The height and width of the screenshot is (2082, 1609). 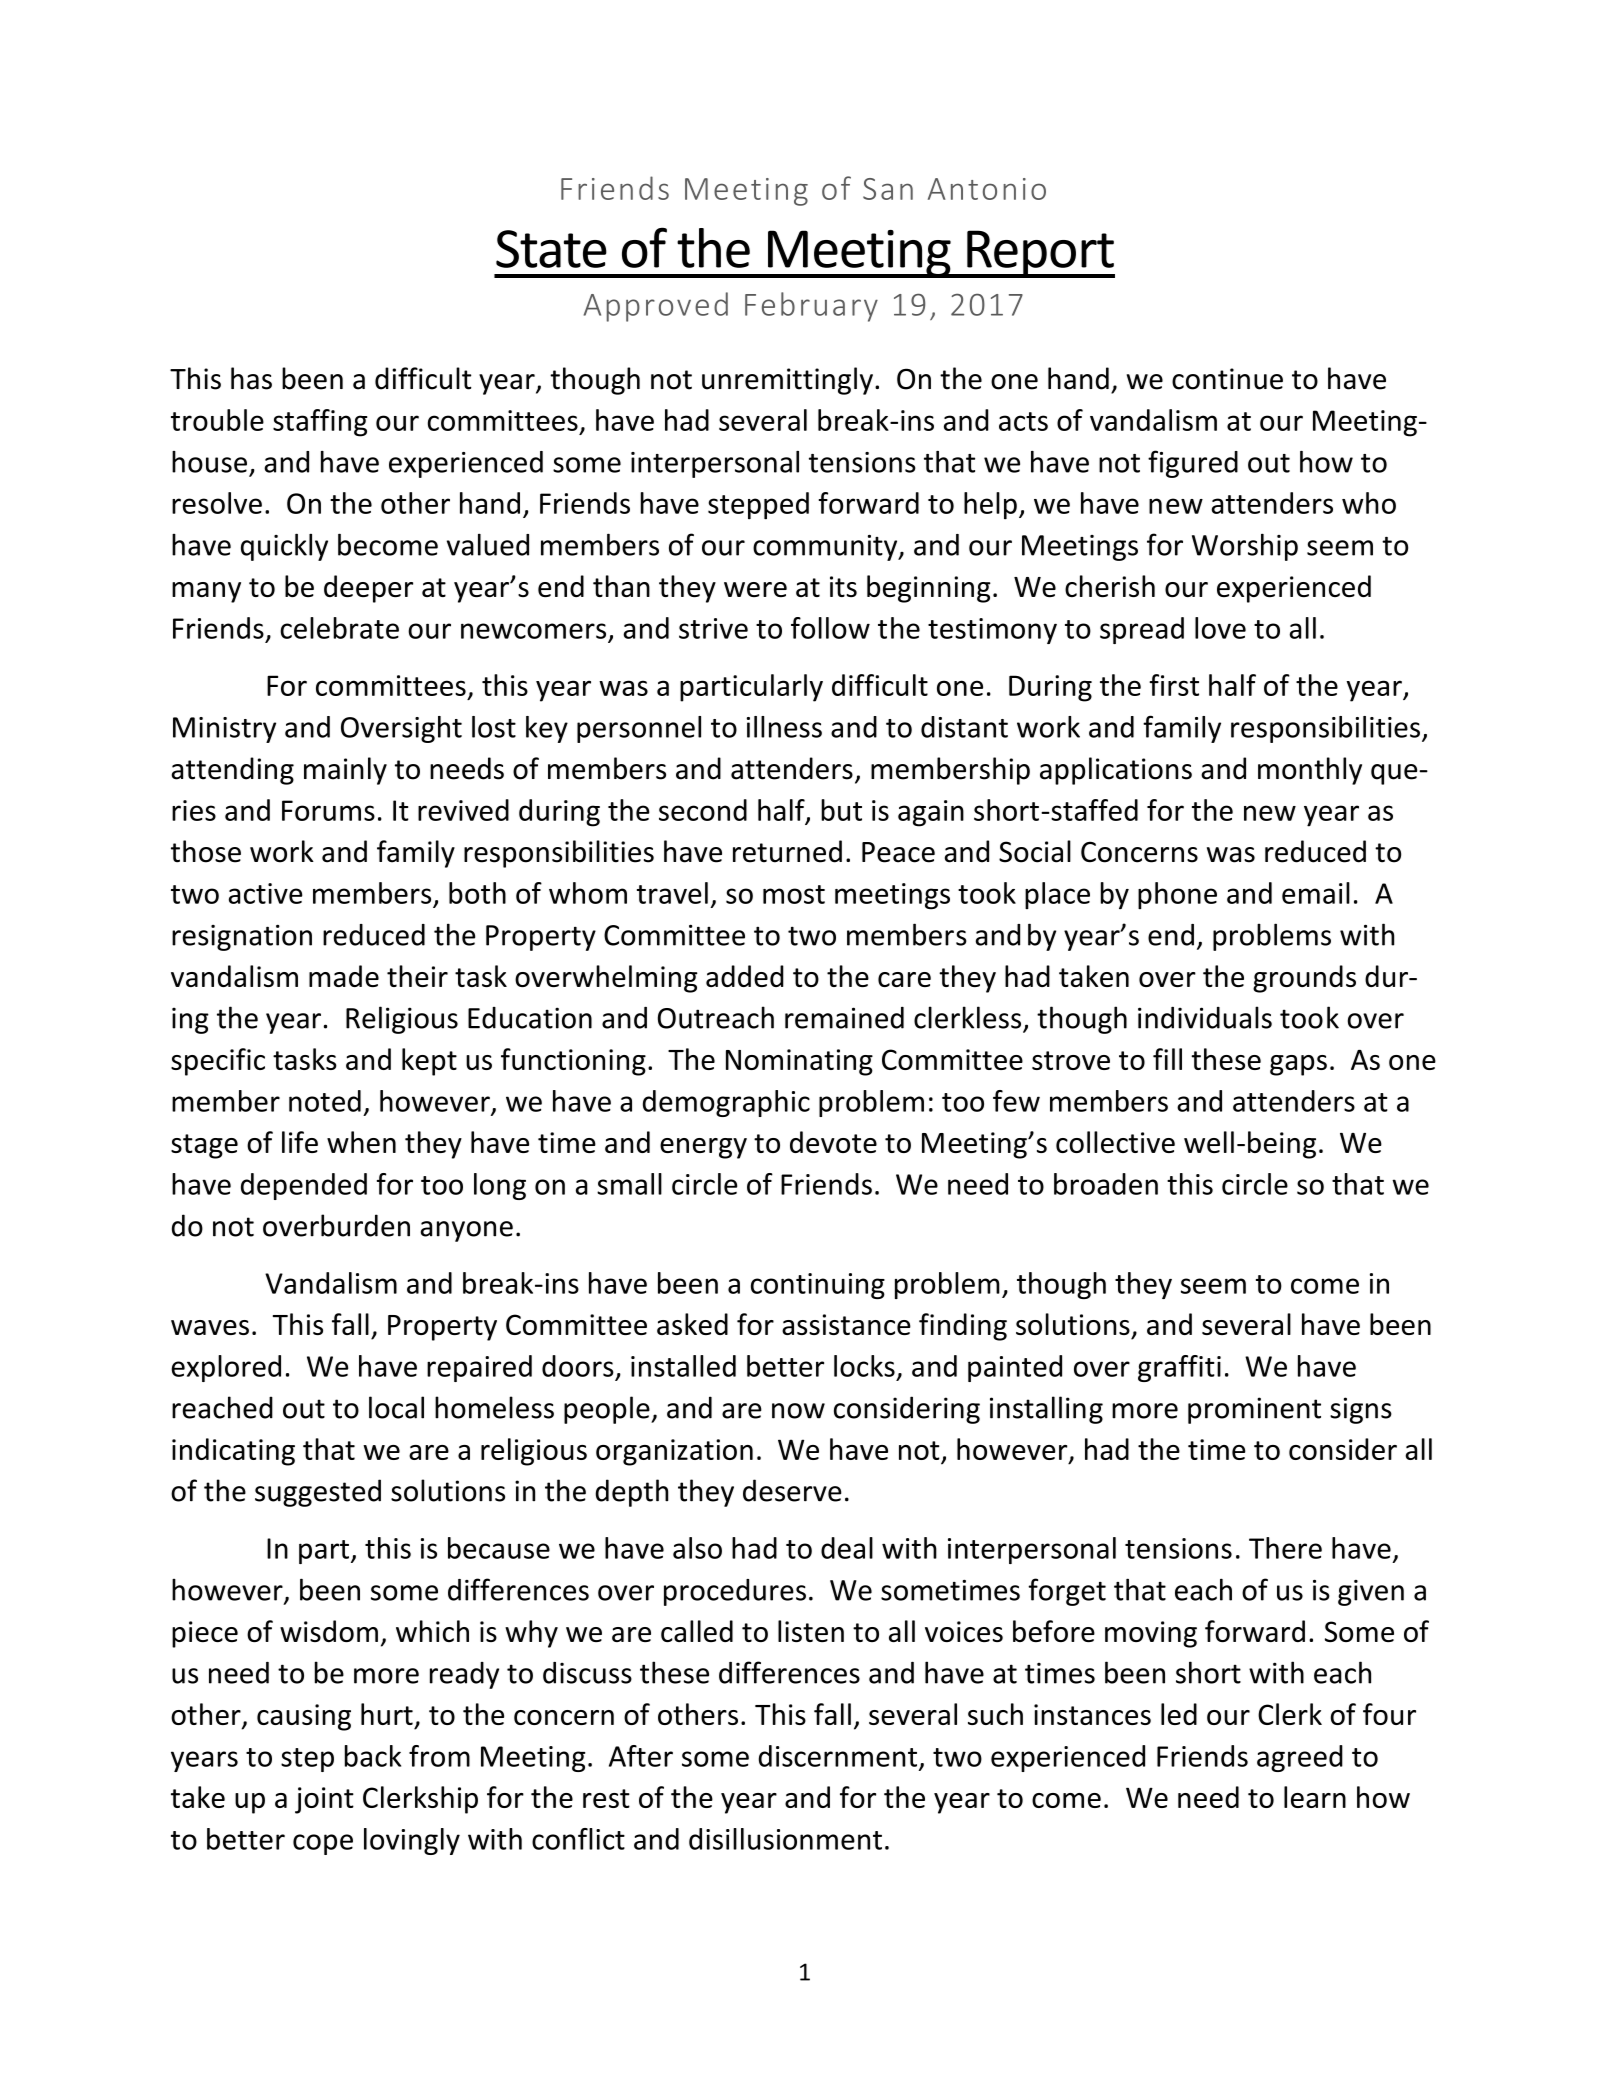 I want to click on February, so click(x=811, y=307).
